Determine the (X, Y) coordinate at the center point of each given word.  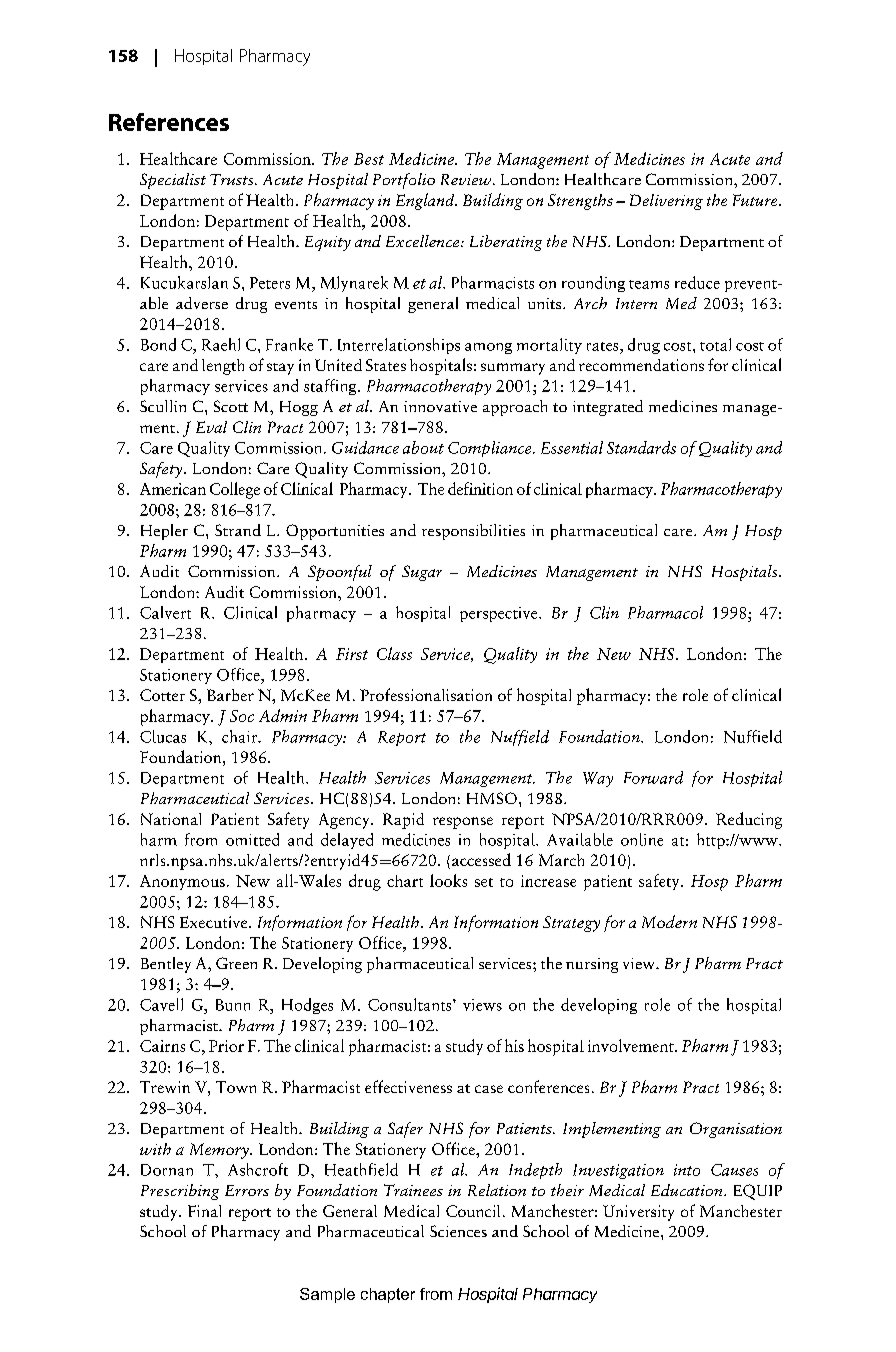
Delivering (666, 202)
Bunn (233, 1005)
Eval (211, 427)
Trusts (233, 179)
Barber (230, 695)
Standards (641, 447)
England (426, 201)
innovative (440, 406)
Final (204, 1211)
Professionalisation (426, 694)
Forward (653, 777)
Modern (669, 921)
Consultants (411, 1004)
